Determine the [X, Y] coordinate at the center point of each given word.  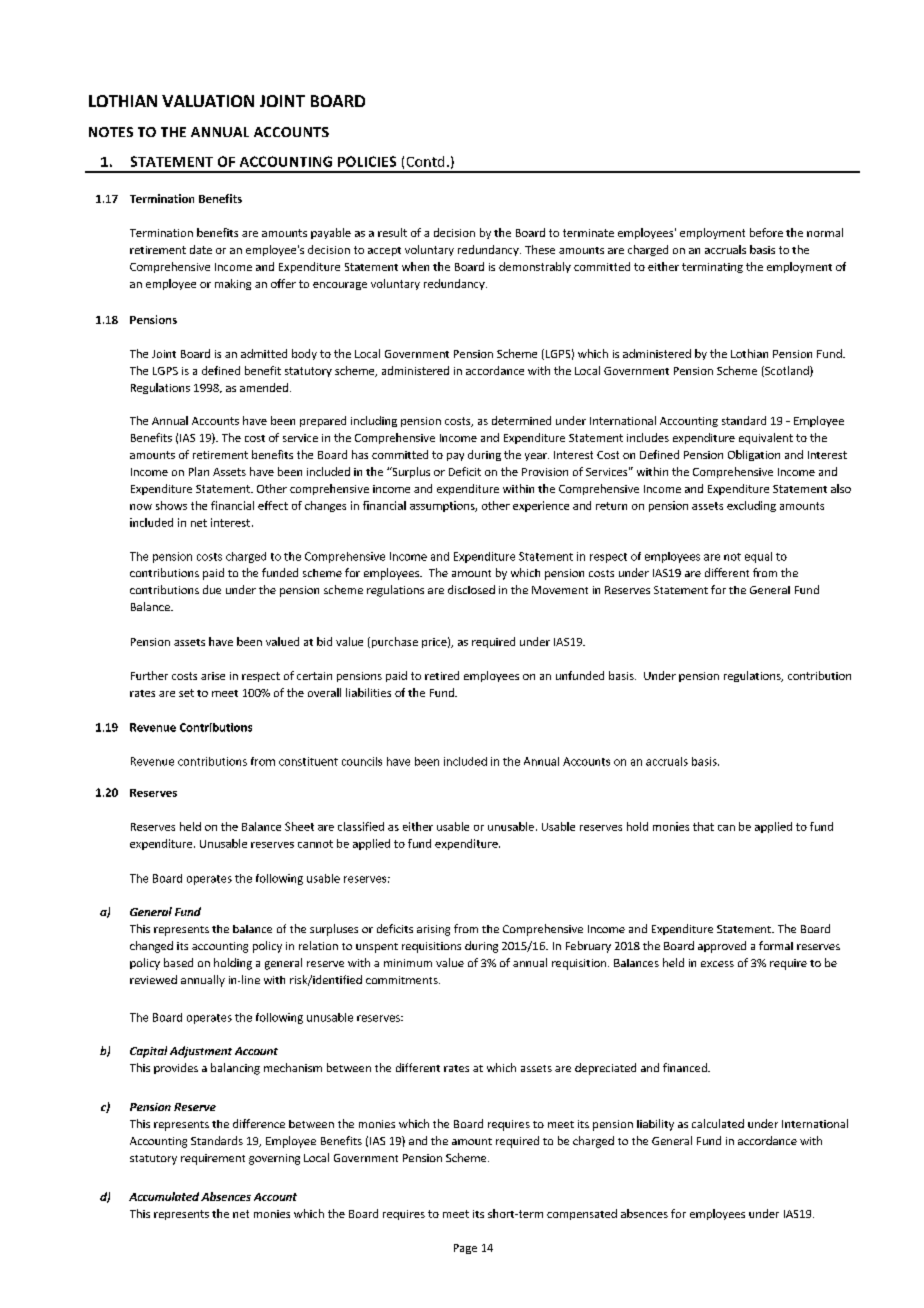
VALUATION [208, 101]
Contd [425, 161]
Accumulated [164, 1196]
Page [465, 1249]
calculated [718, 1123]
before [766, 232]
